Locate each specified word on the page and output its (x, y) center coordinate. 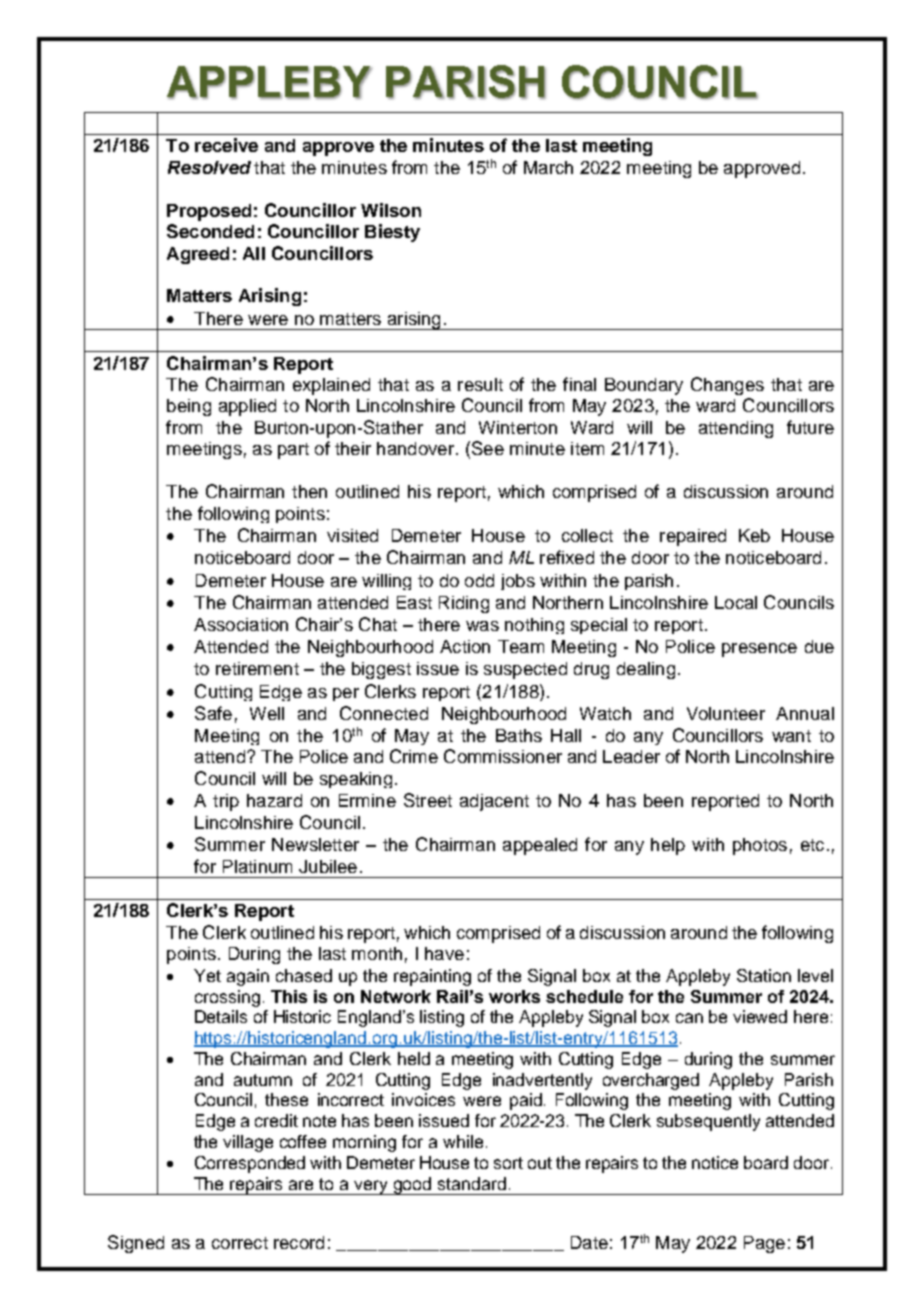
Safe (213, 713)
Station (764, 975)
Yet (207, 975)
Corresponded (250, 1164)
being (189, 407)
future (810, 427)
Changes (727, 386)
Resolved (209, 167)
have (444, 953)
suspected (525, 670)
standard (472, 1183)
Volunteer (726, 713)
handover (417, 448)
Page (764, 1244)
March (548, 167)
